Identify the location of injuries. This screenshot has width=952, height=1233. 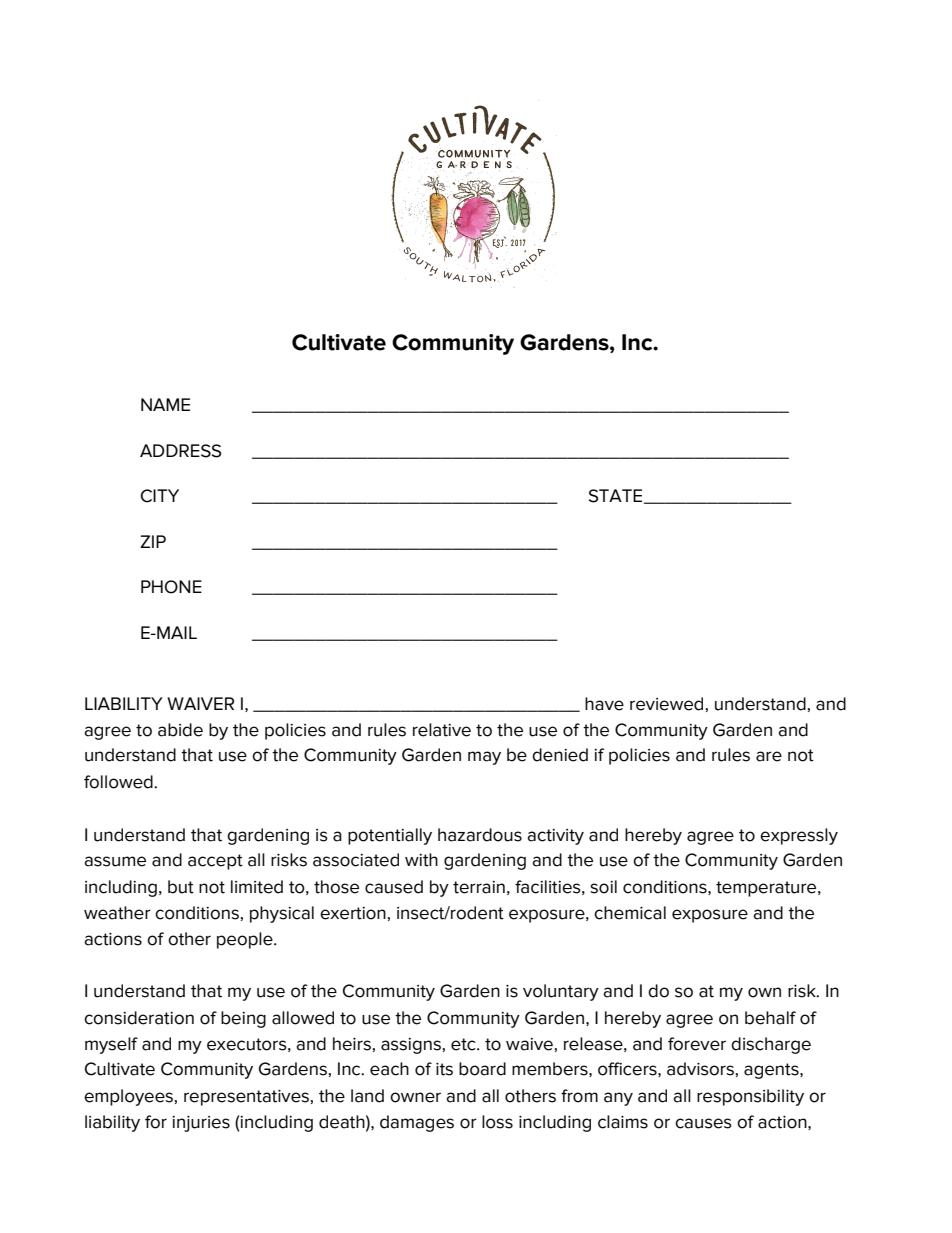
(201, 1124).
